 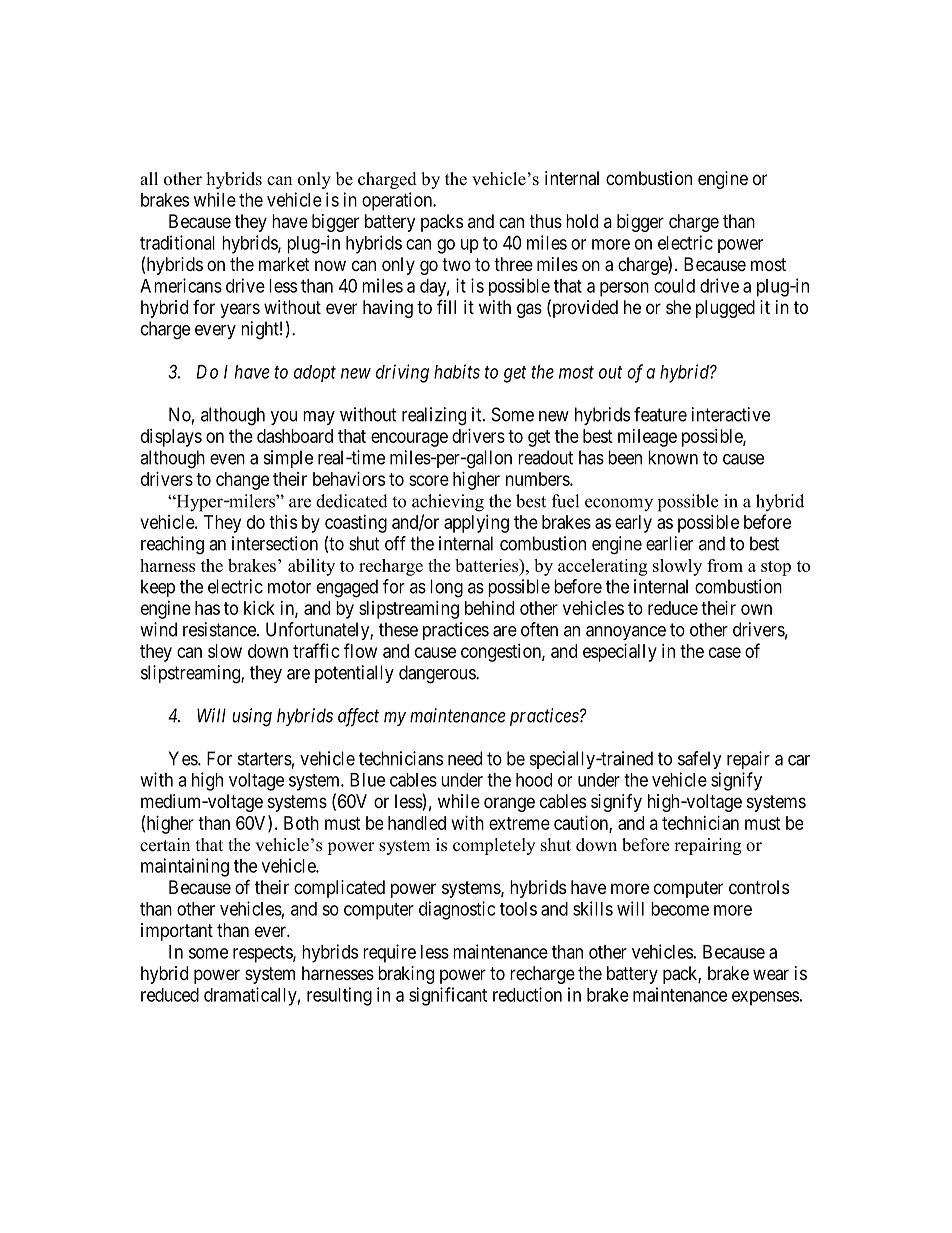 What do you see at coordinates (465, 758) in the page?
I see `need` at bounding box center [465, 758].
